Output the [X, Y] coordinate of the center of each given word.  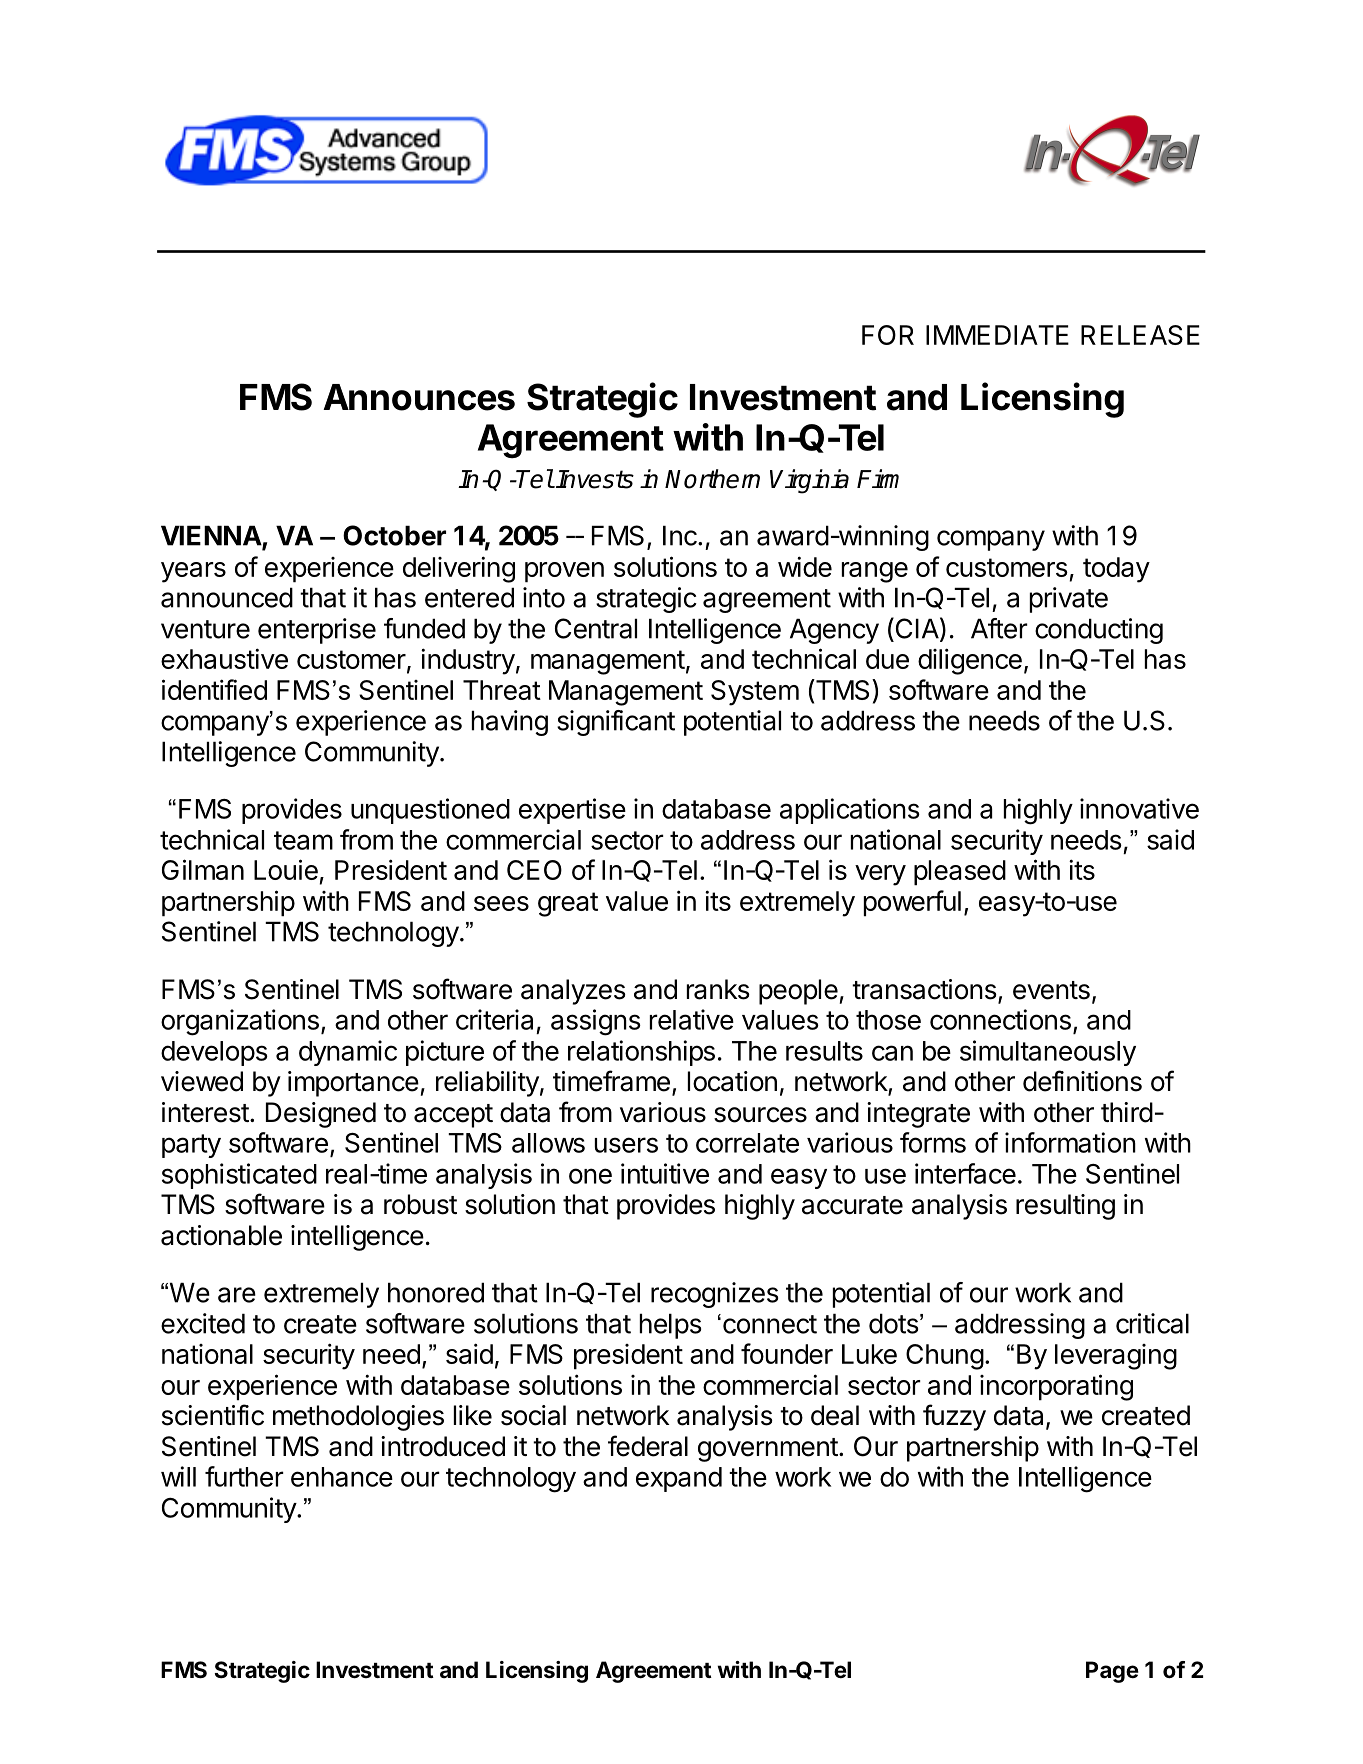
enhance [342, 1477]
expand [679, 1479]
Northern [712, 479]
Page [1112, 1672]
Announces [419, 397]
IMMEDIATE [997, 335]
